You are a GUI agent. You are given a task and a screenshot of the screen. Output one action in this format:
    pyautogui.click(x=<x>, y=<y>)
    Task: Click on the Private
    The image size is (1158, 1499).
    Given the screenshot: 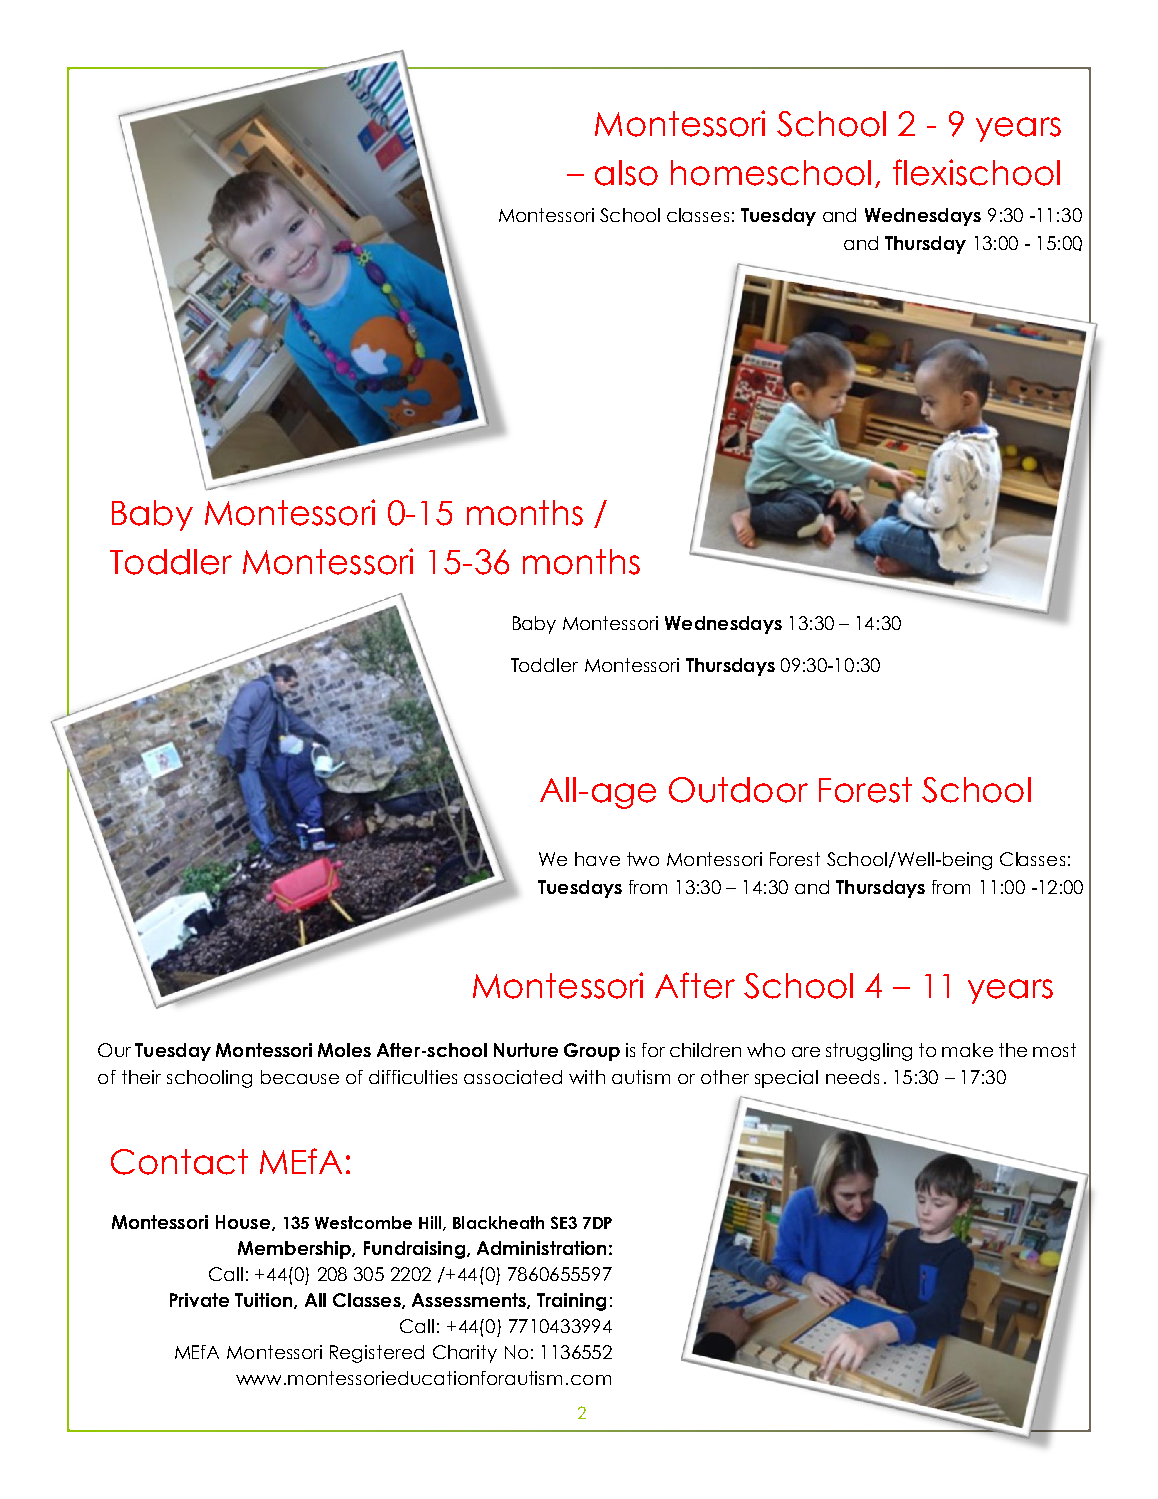 What is the action you would take?
    pyautogui.click(x=199, y=1300)
